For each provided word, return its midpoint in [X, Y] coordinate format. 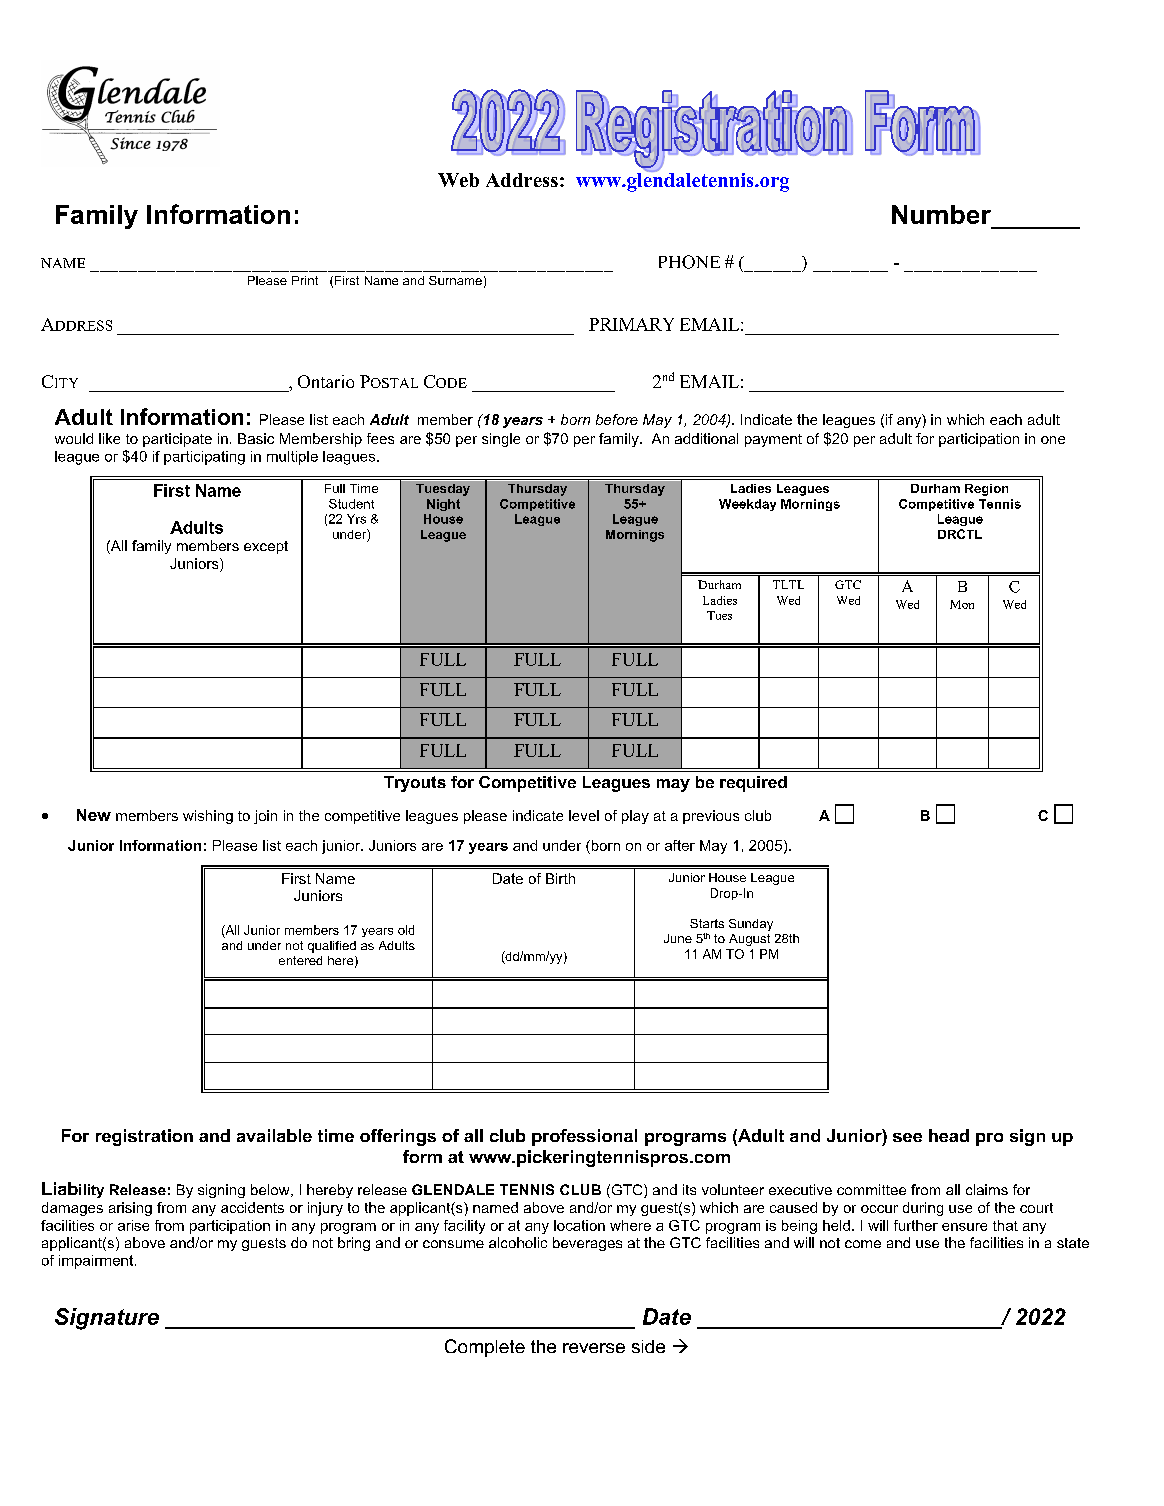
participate [177, 440]
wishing [208, 817]
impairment [97, 1262]
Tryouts [415, 784]
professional [584, 1137]
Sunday [751, 925]
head [949, 1135]
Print [305, 280]
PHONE [689, 262]
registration [144, 1137]
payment [773, 440]
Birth [560, 878]
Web [458, 180]
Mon [962, 604]
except [266, 547]
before [617, 419]
